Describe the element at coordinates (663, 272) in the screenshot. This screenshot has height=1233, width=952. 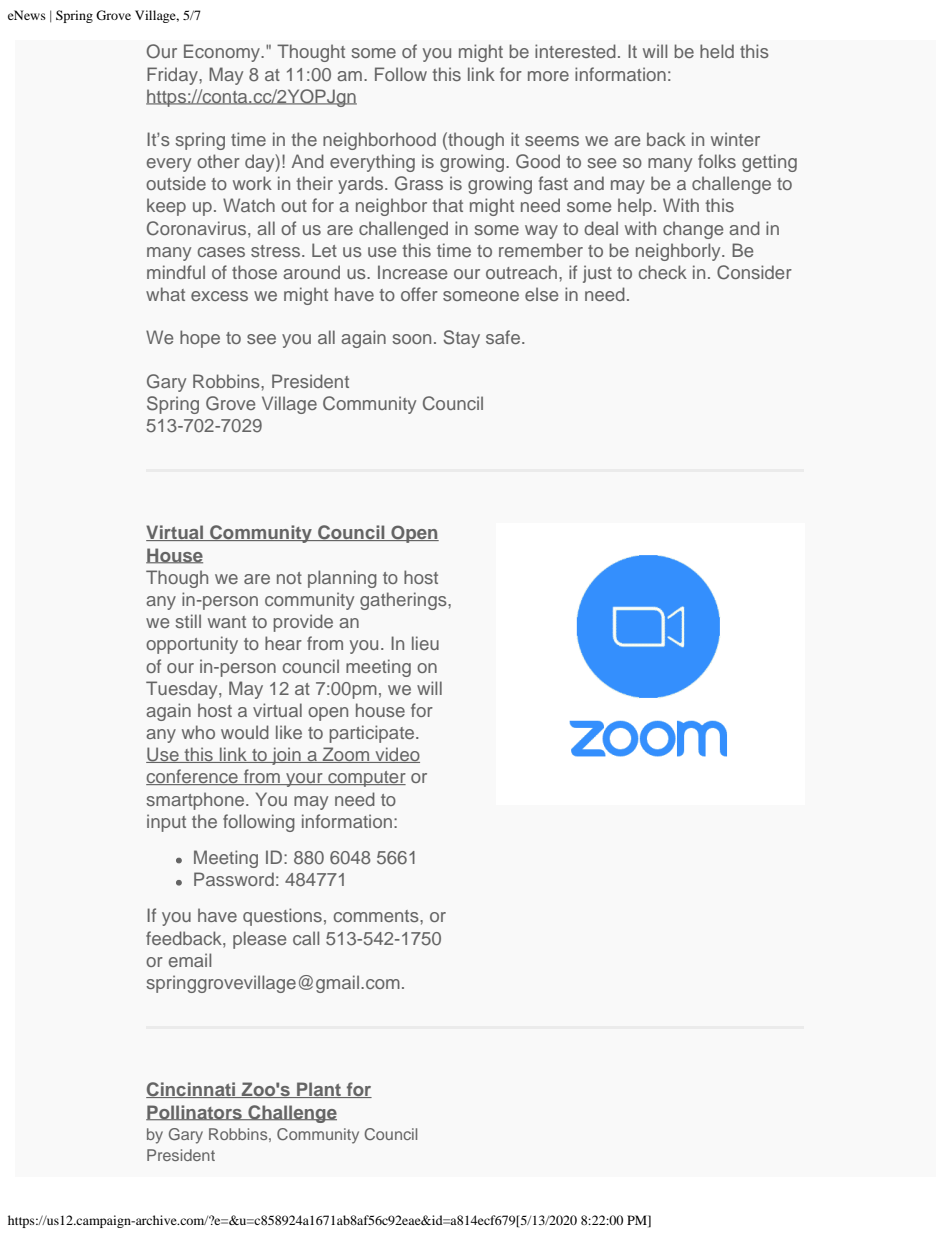
I see `check` at that location.
